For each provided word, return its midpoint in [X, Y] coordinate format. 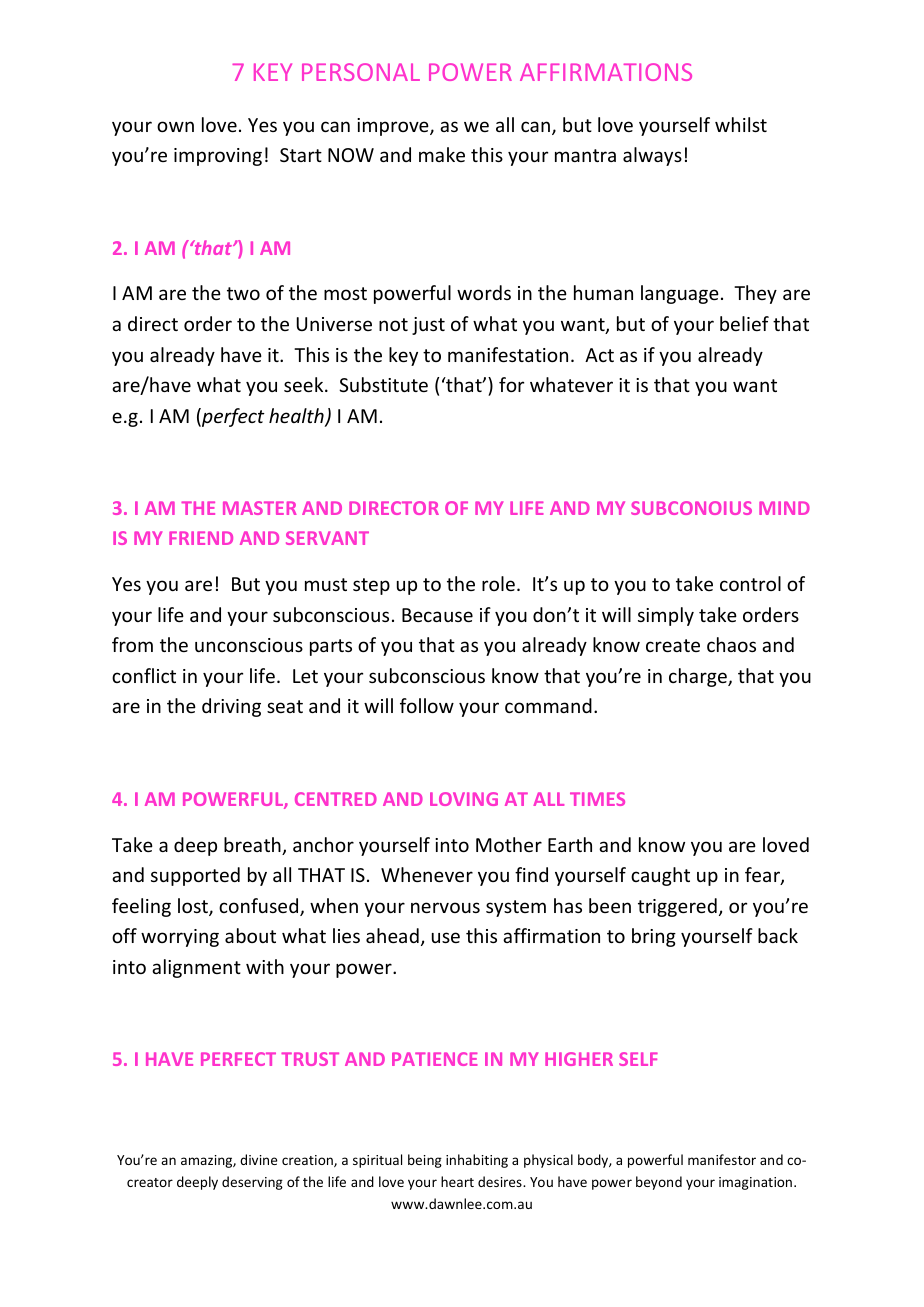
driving [231, 707]
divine [258, 1159]
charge [699, 677]
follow [427, 705]
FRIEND [201, 538]
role [498, 583]
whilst [741, 124]
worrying [180, 938]
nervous [445, 907]
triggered [677, 907]
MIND [784, 508]
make [442, 154]
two [243, 293]
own [175, 126]
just [428, 326]
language [680, 294]
